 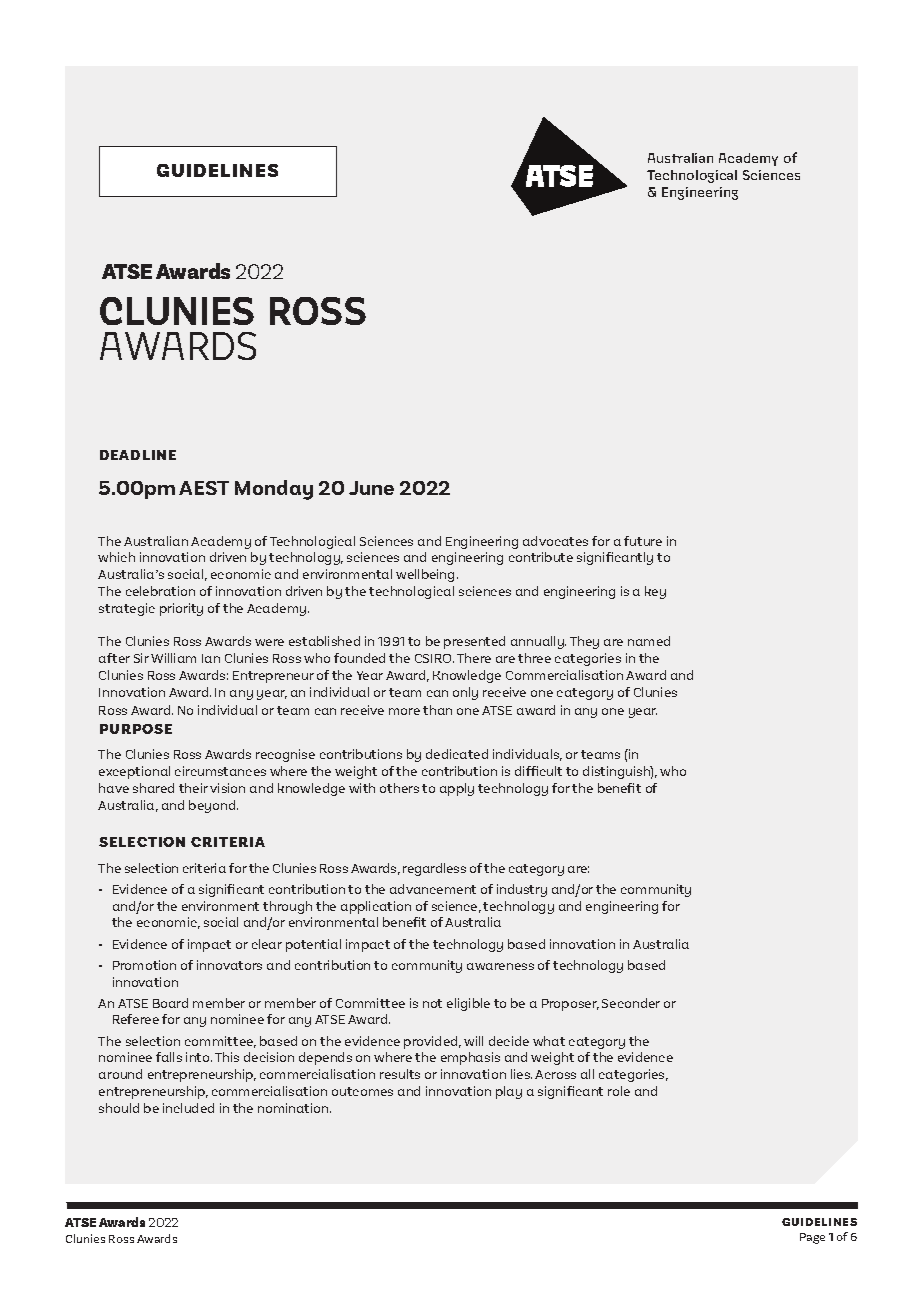 I want to click on awareness, so click(x=500, y=966).
